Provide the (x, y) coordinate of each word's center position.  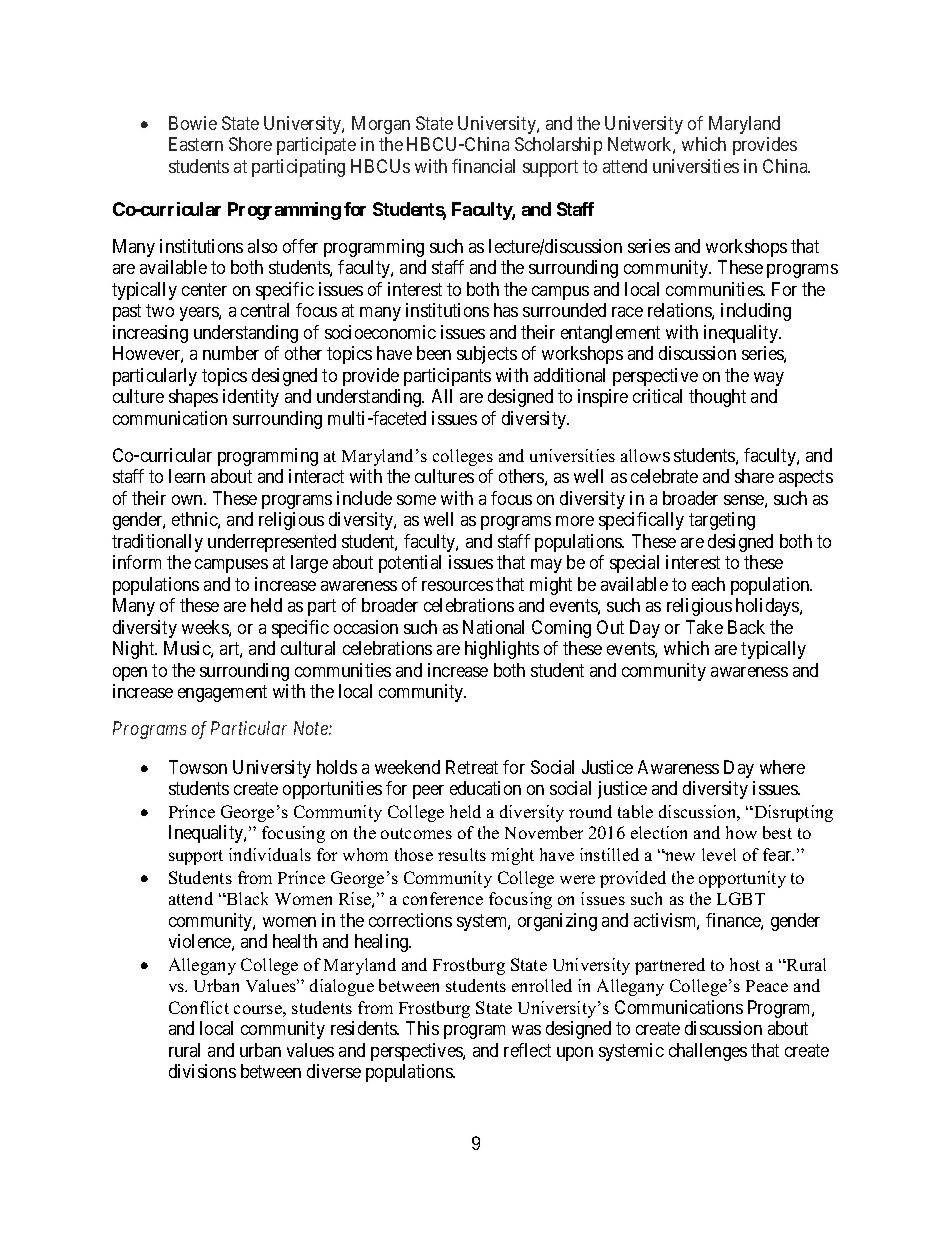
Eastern (196, 144)
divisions (202, 1071)
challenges (708, 1052)
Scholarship (558, 146)
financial (483, 166)
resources (457, 586)
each (708, 584)
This (422, 1028)
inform (137, 562)
